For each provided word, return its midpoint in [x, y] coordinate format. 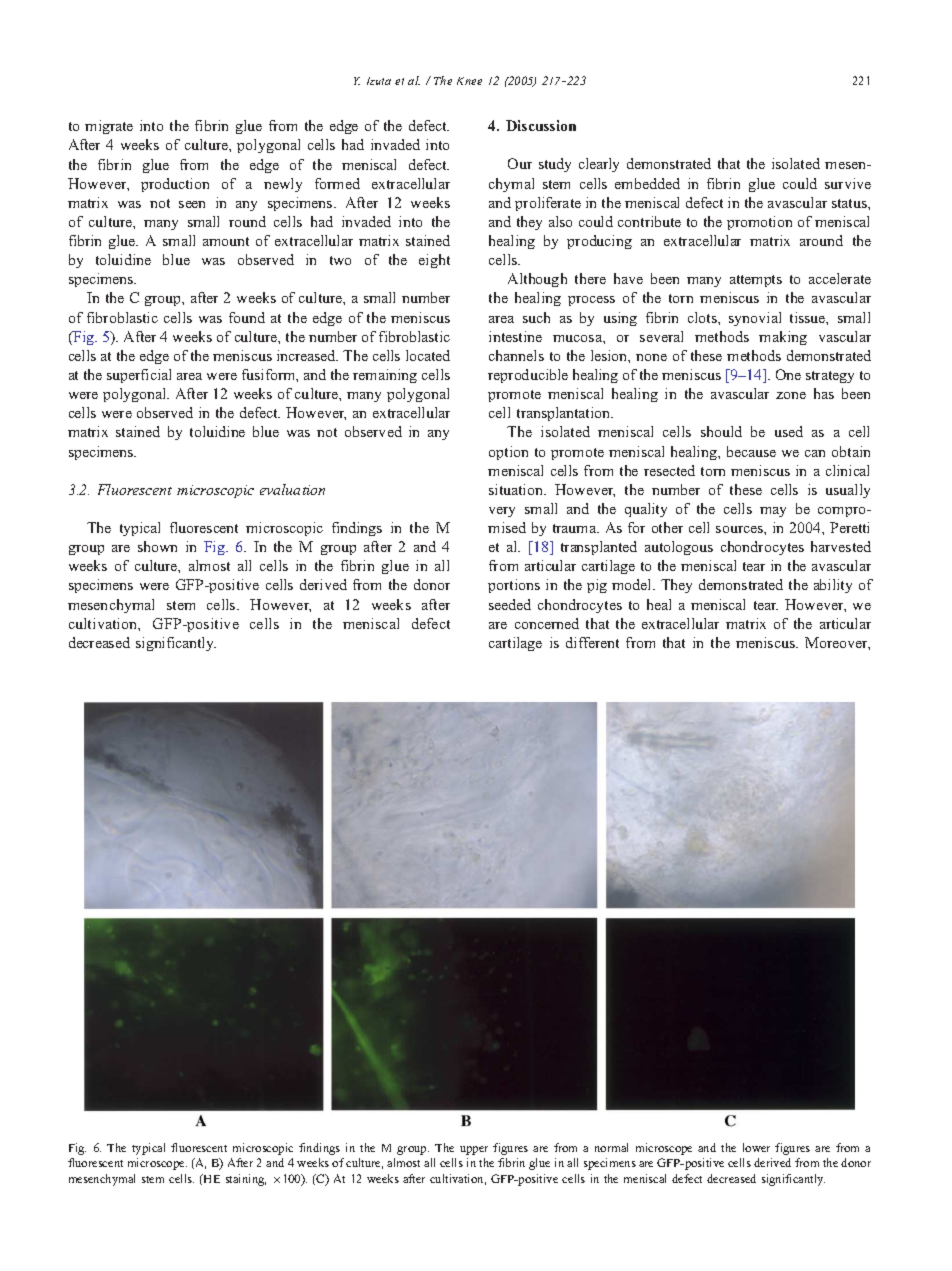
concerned [547, 623]
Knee [469, 81]
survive [848, 183]
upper [474, 1150]
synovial [755, 319]
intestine [515, 336]
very [502, 512]
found [247, 317]
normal [611, 1147]
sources [740, 529]
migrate [109, 127]
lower [756, 1147]
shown [157, 546]
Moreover [837, 643]
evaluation [292, 489]
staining [246, 1180]
